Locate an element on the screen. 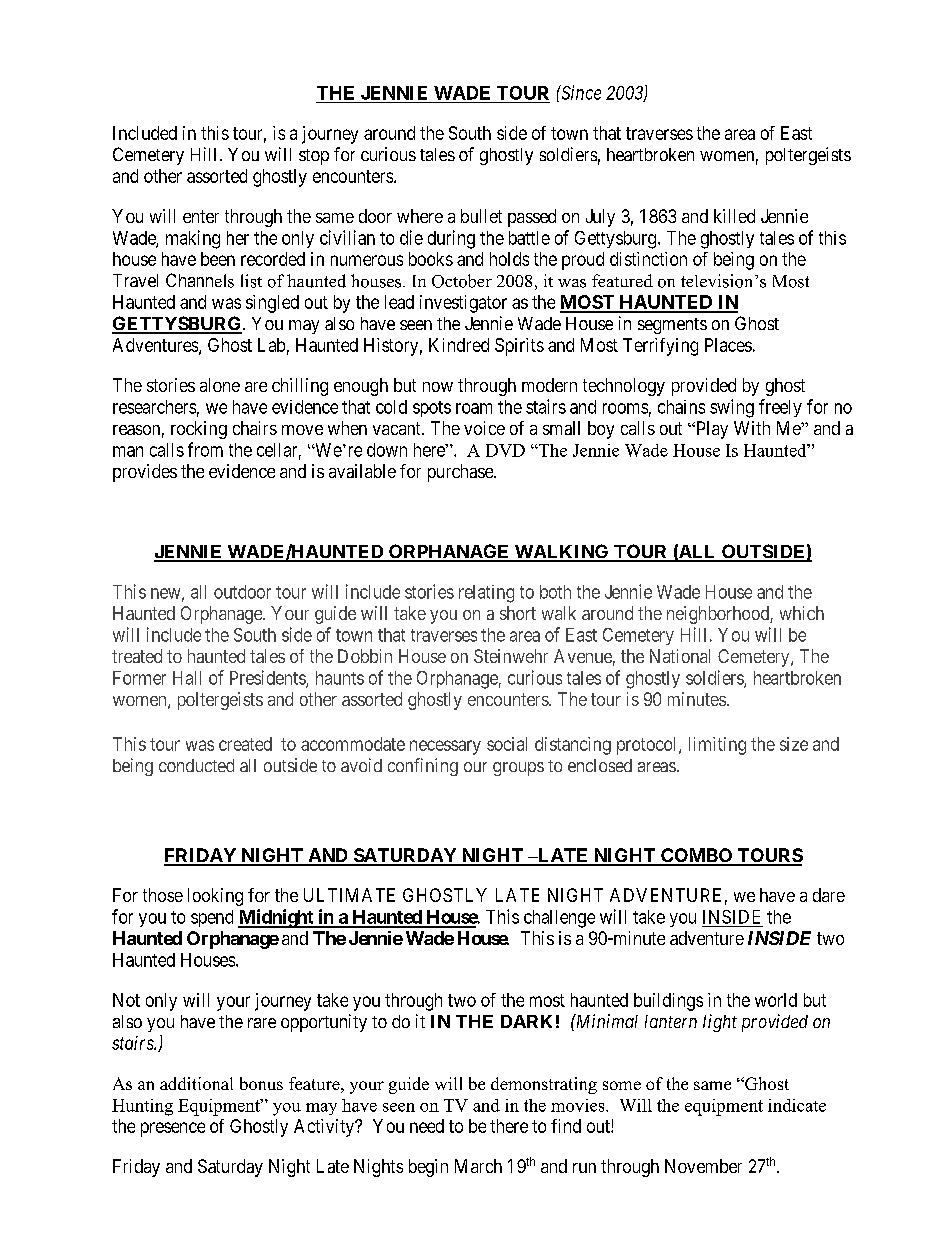  enter is located at coordinates (201, 216).
